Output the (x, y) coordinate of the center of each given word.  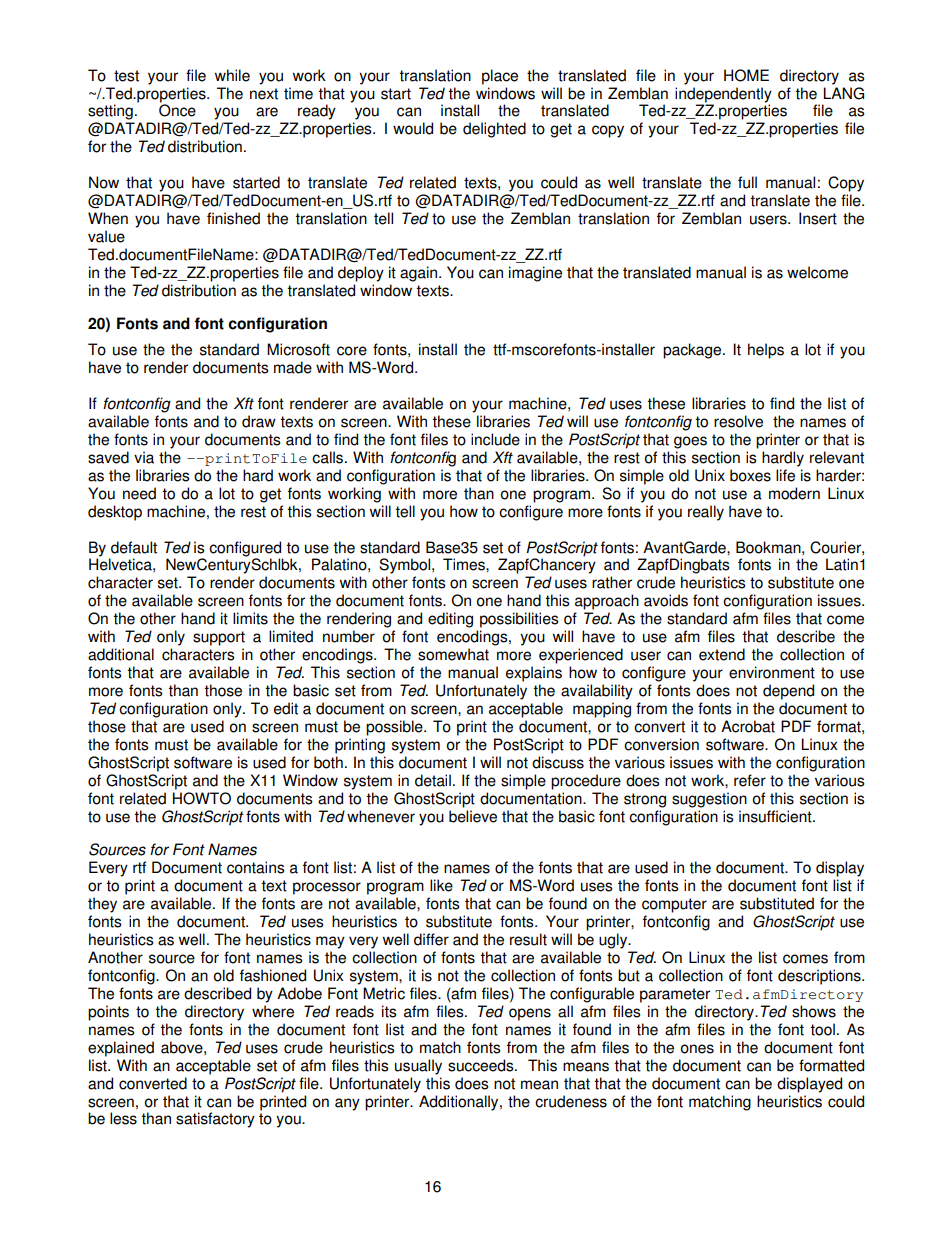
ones (697, 1049)
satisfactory (215, 1120)
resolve (738, 421)
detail (433, 780)
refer (750, 780)
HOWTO (202, 798)
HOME (746, 75)
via (144, 457)
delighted (494, 130)
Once (177, 109)
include (495, 439)
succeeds (482, 1065)
